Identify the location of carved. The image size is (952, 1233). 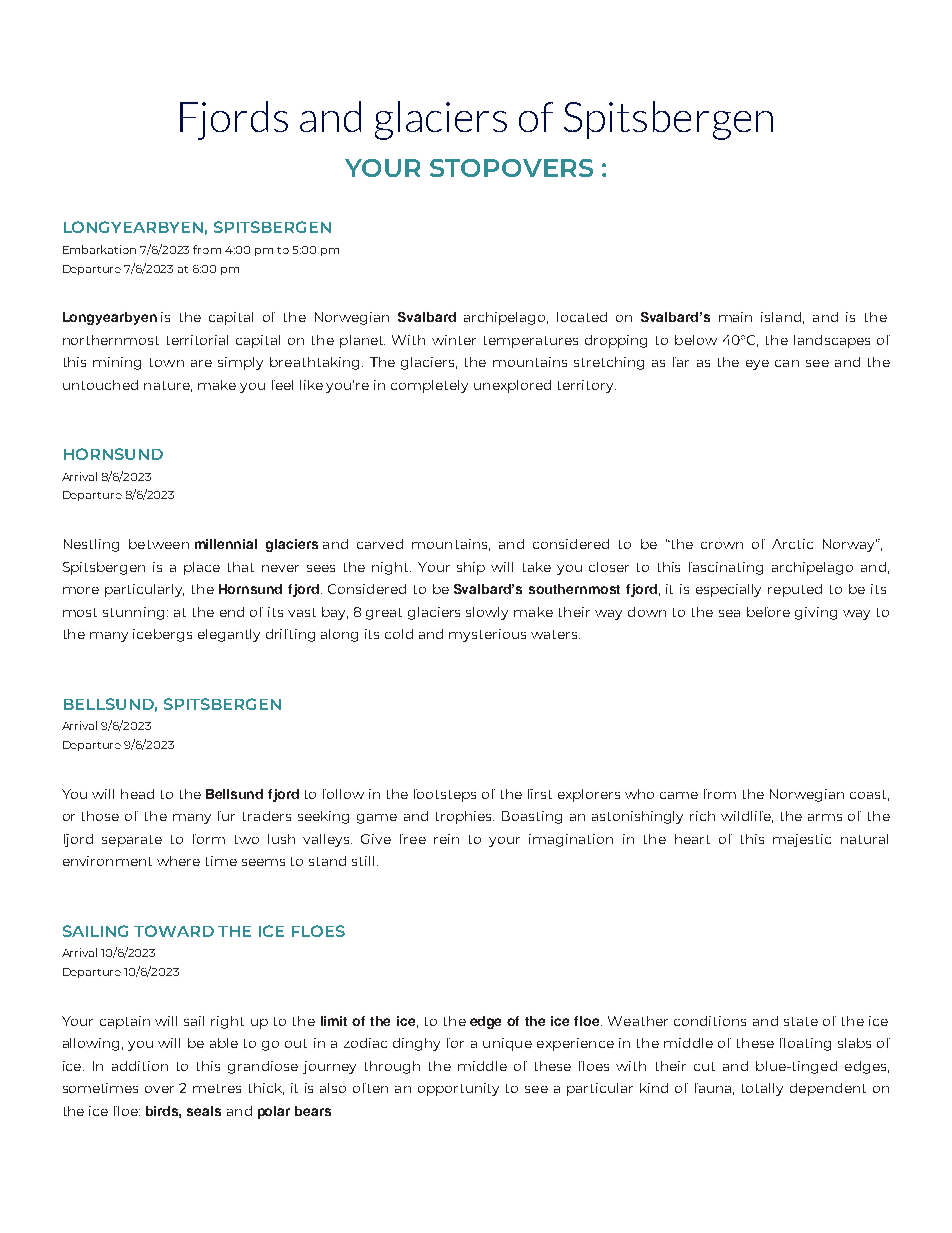
(380, 544).
